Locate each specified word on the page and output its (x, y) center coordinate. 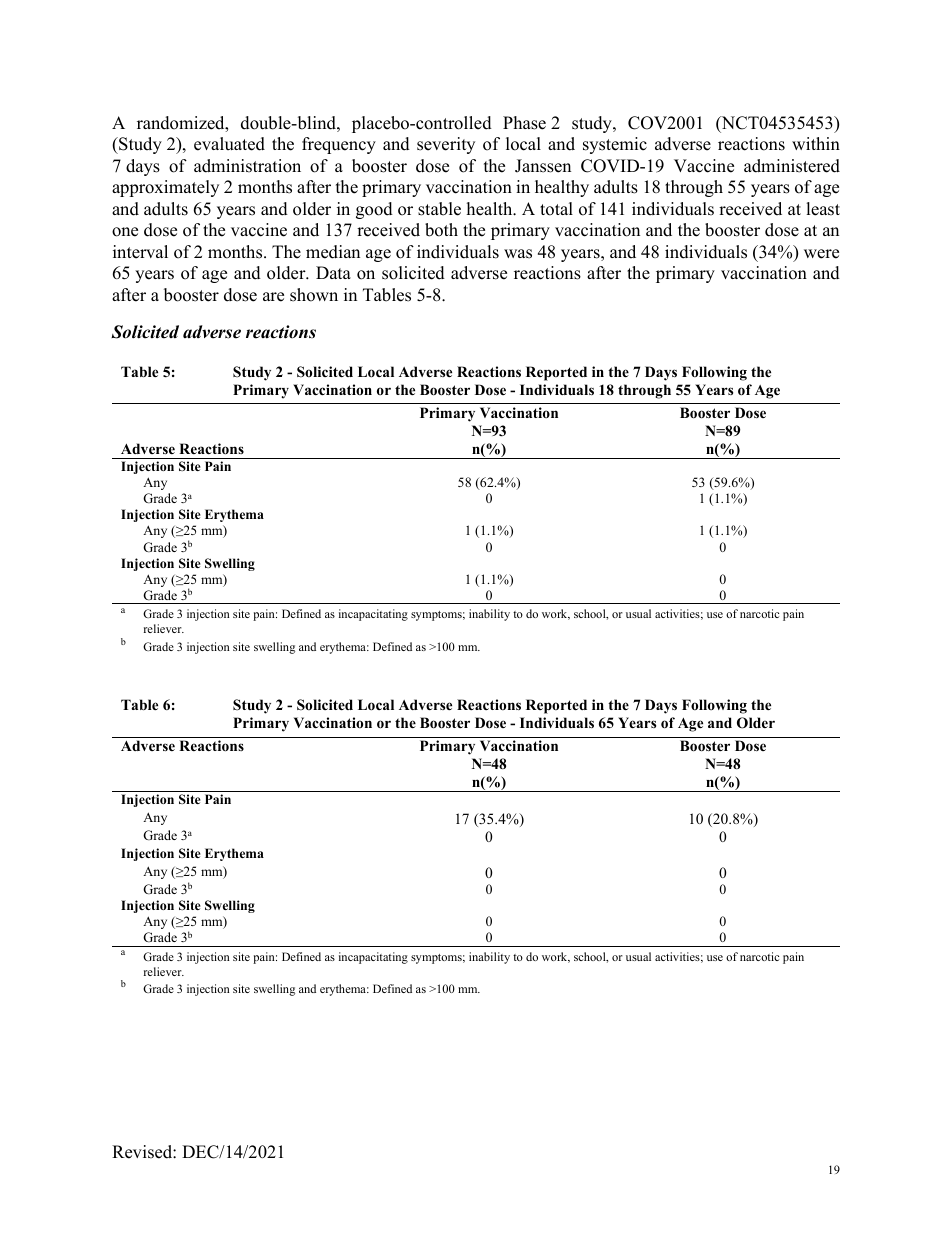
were (821, 254)
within (816, 143)
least (823, 209)
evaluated (229, 144)
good (374, 210)
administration (247, 166)
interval (140, 252)
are (273, 297)
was (518, 254)
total (556, 209)
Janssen (543, 166)
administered (792, 166)
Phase (524, 123)
